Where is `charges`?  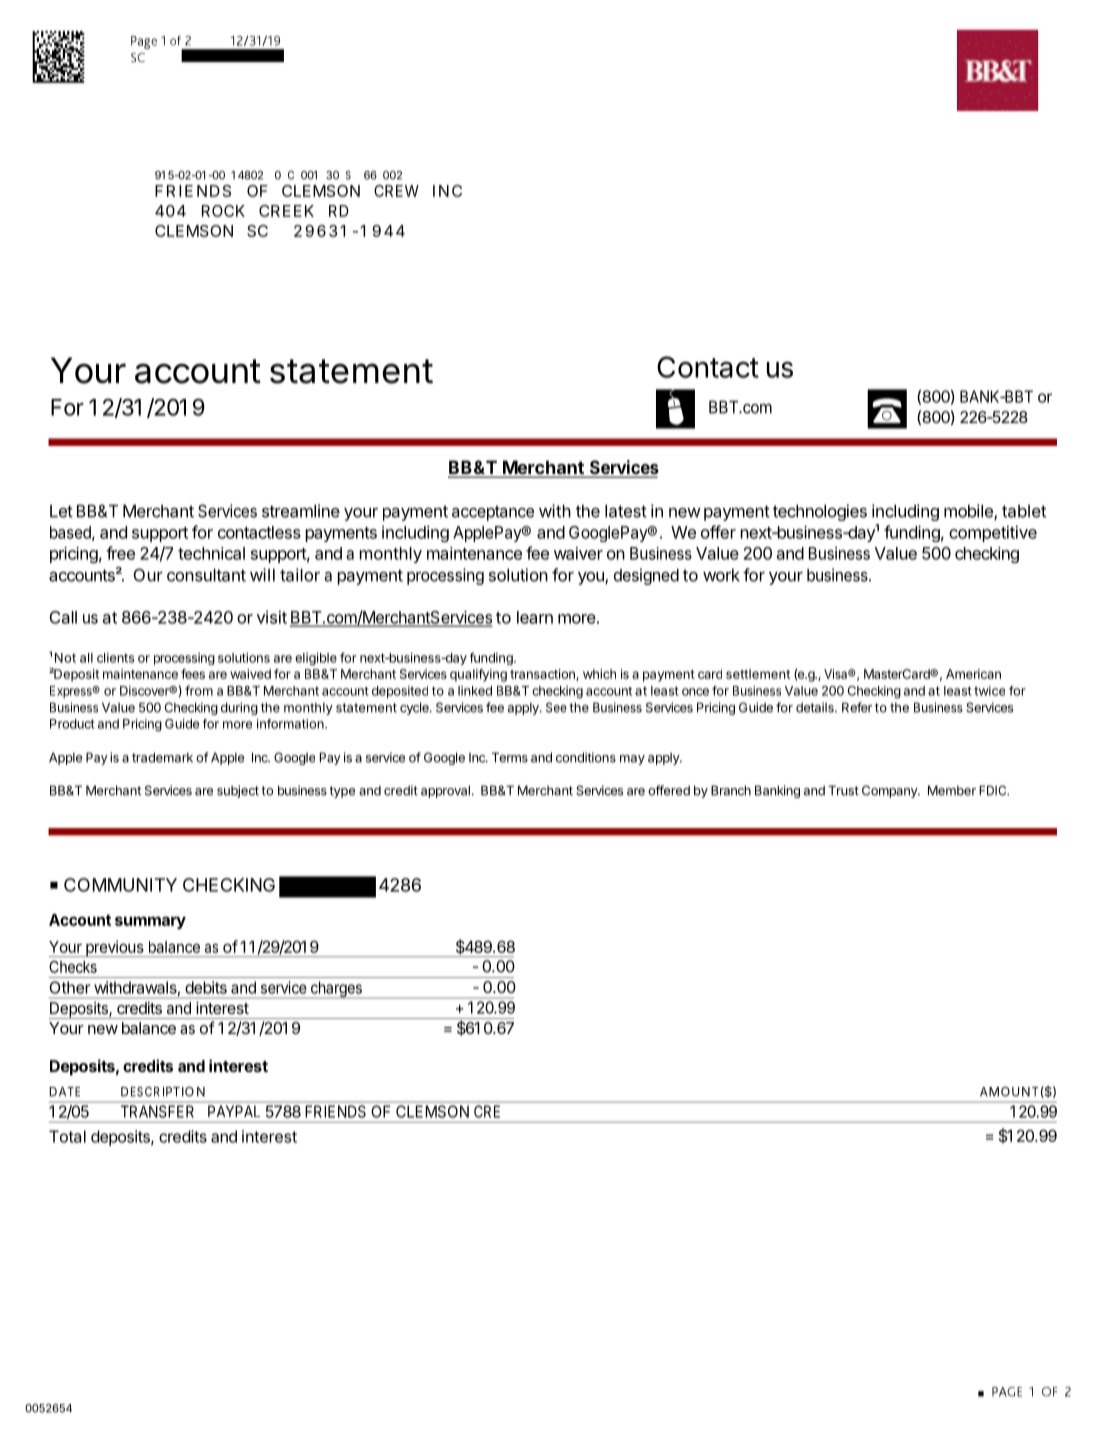
charges is located at coordinates (336, 990).
